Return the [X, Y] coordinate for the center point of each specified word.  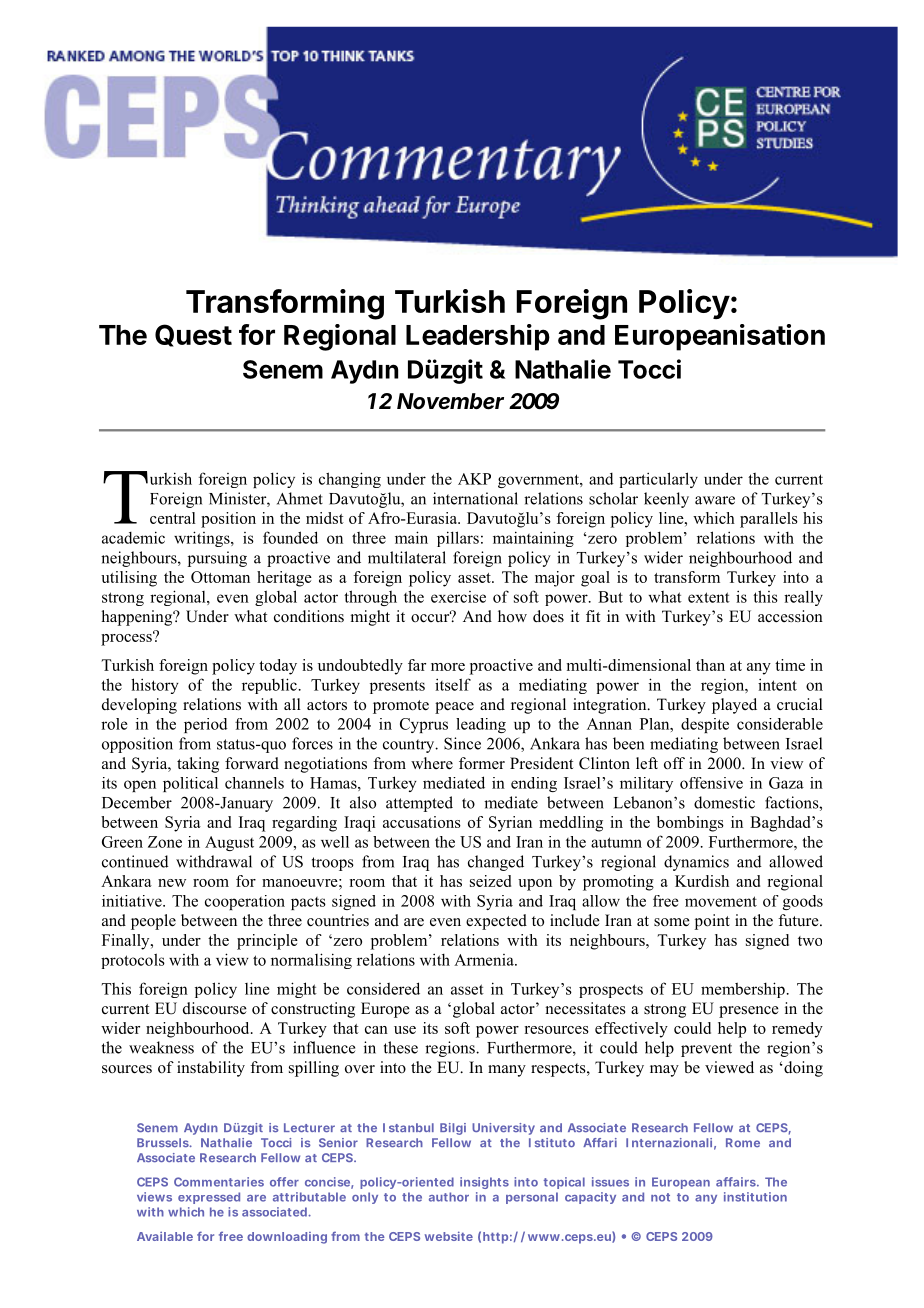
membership [743, 990]
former [482, 763]
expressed [209, 1198]
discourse [215, 1008]
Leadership [478, 337]
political [190, 784]
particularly [658, 480]
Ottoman [220, 577]
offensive [711, 783]
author [449, 1197]
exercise [458, 597]
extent [709, 597]
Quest [193, 335]
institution [755, 1197]
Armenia [485, 960]
